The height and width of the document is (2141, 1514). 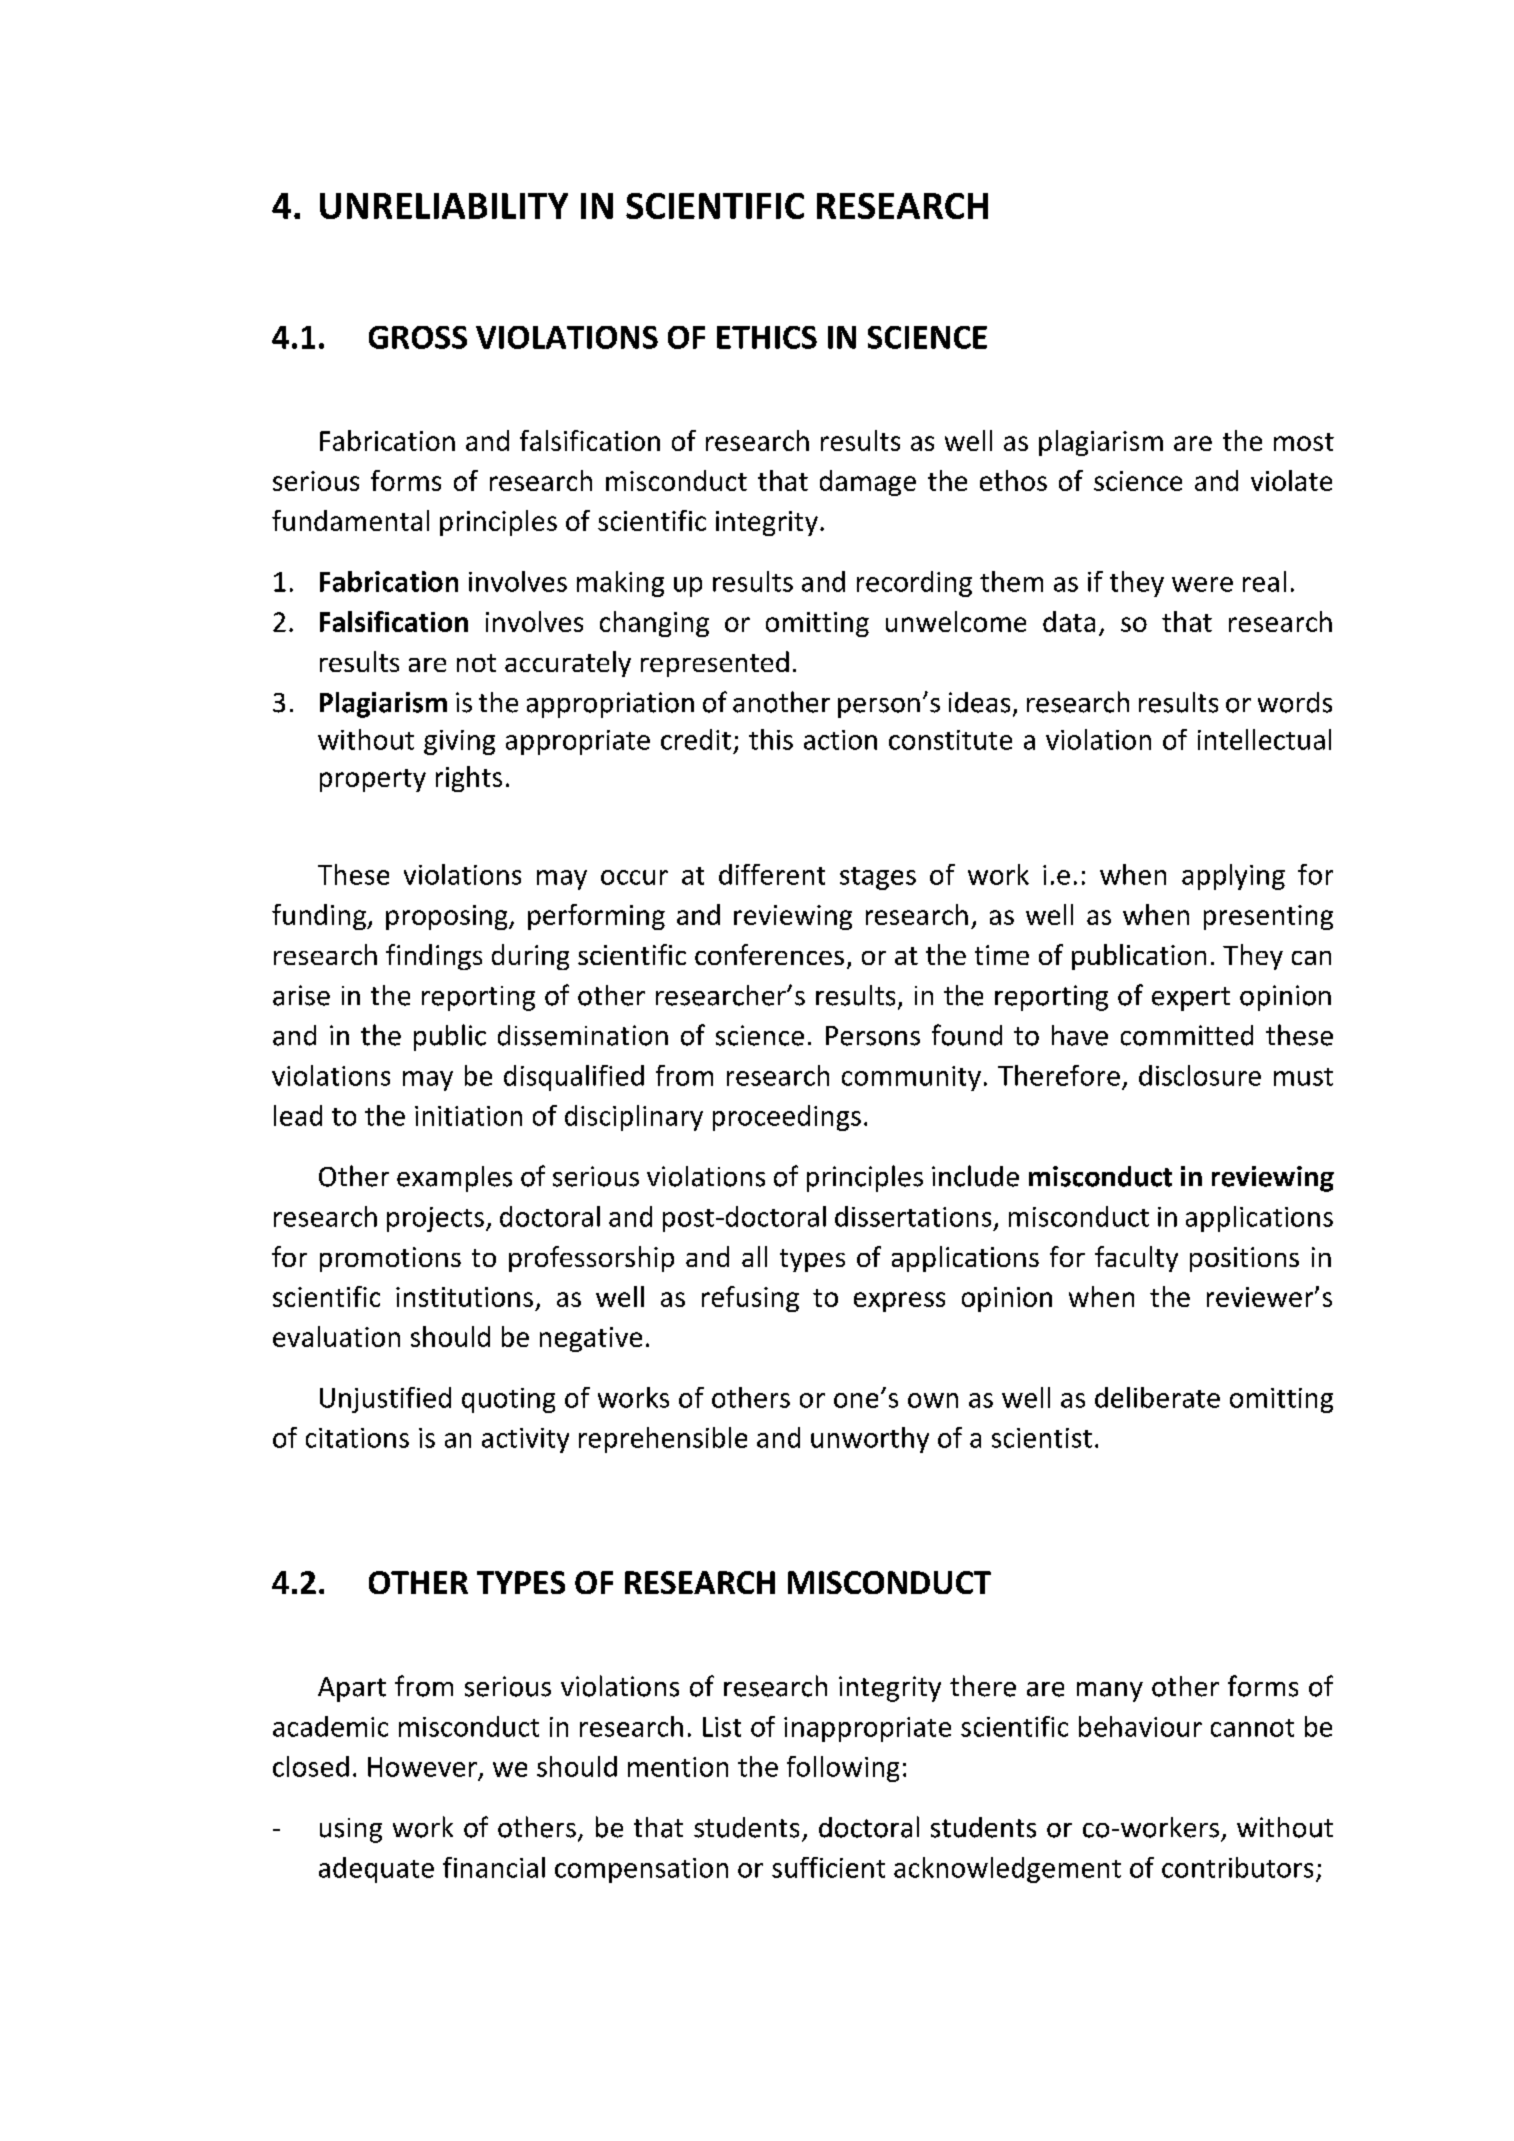 I want to click on institutions, so click(x=464, y=1297).
